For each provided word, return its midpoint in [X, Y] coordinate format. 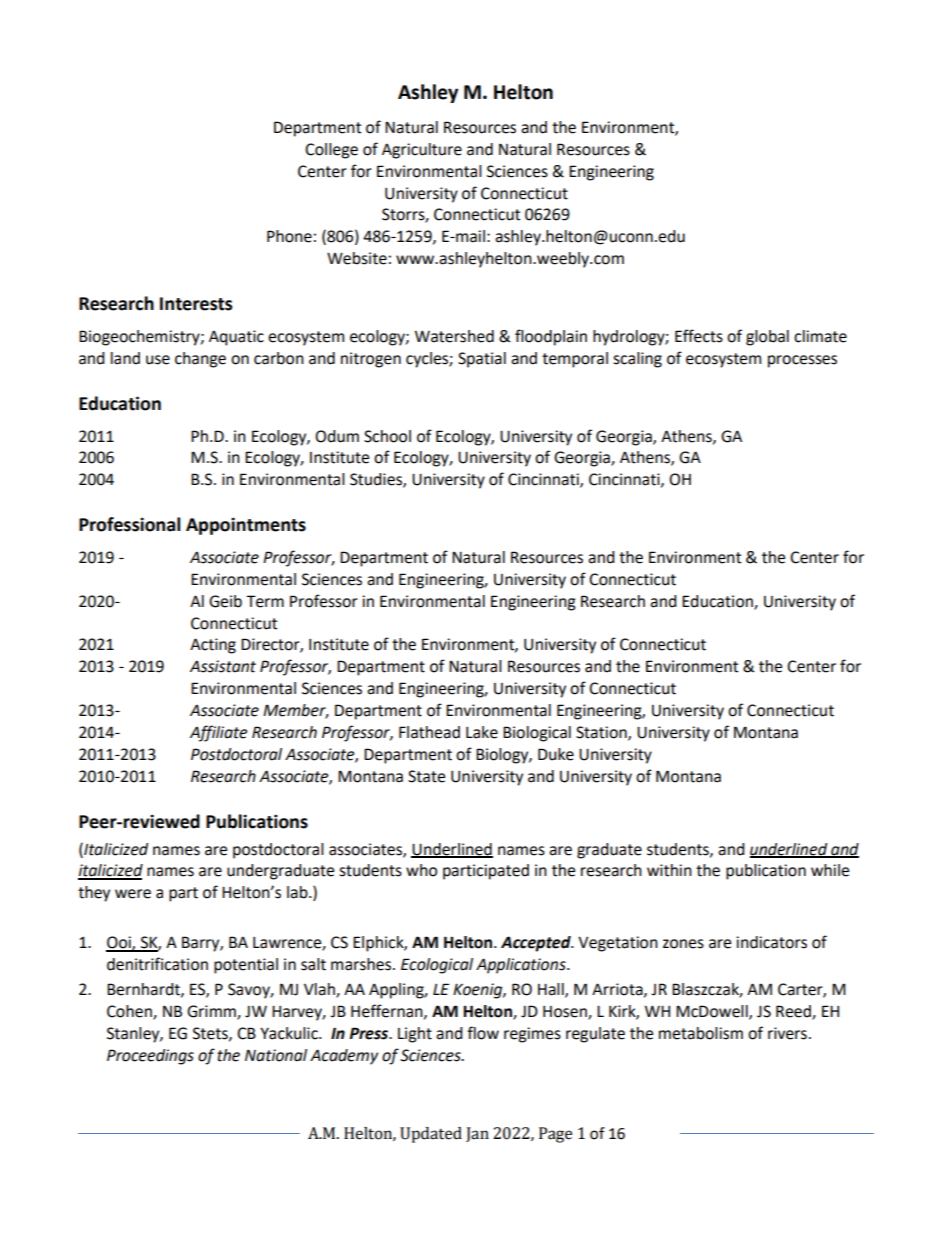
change [200, 360]
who [421, 870]
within [669, 870]
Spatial [482, 360]
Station [602, 733]
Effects [699, 336]
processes [802, 361]
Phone [289, 236]
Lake [482, 732]
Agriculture [422, 151]
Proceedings [150, 1057]
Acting [213, 646]
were [133, 894]
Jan [477, 1134]
